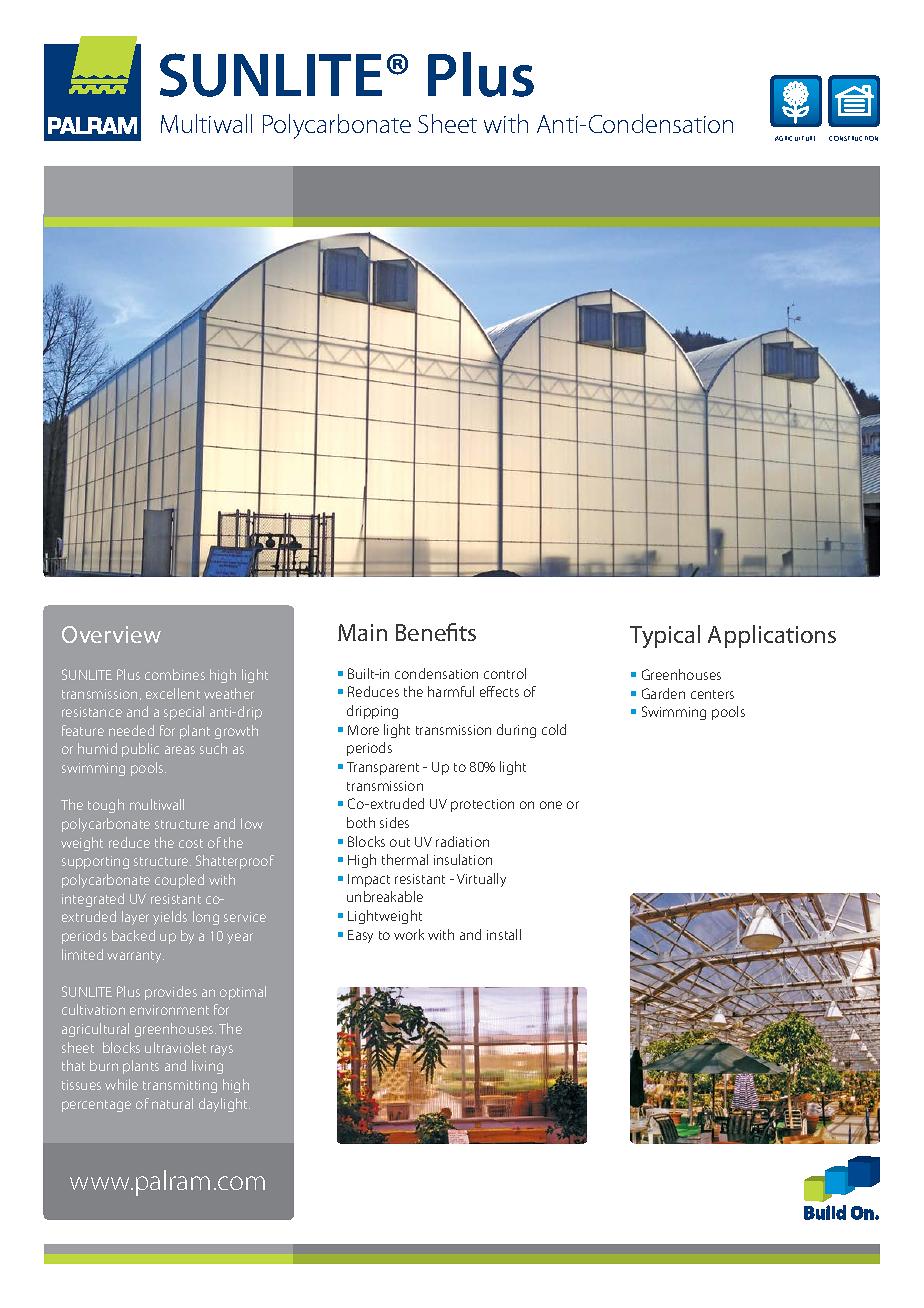  I want to click on transmitting, so click(180, 1086).
